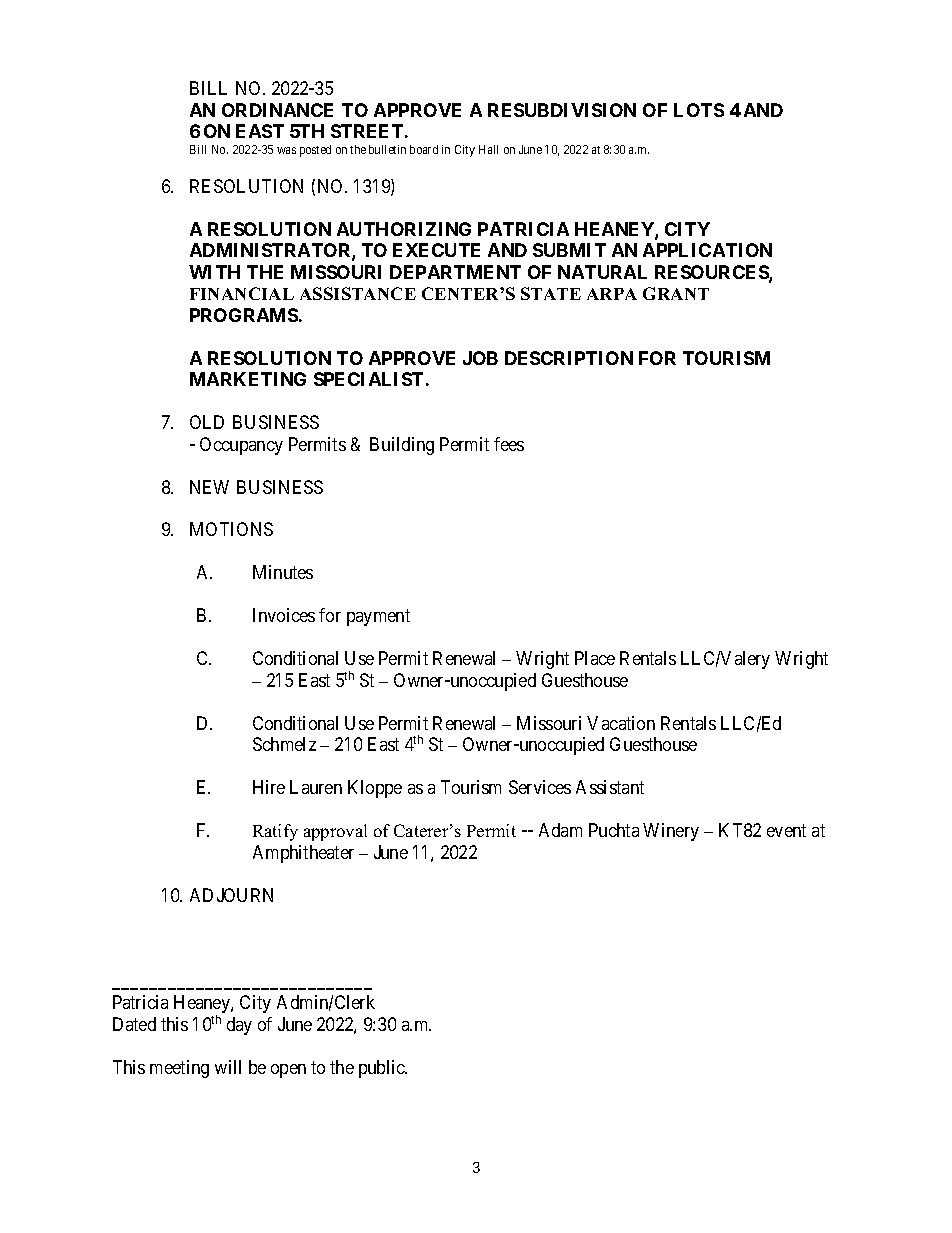 Image resolution: width=952 pixels, height=1233 pixels. What do you see at coordinates (383, 1069) in the page?
I see `public` at bounding box center [383, 1069].
